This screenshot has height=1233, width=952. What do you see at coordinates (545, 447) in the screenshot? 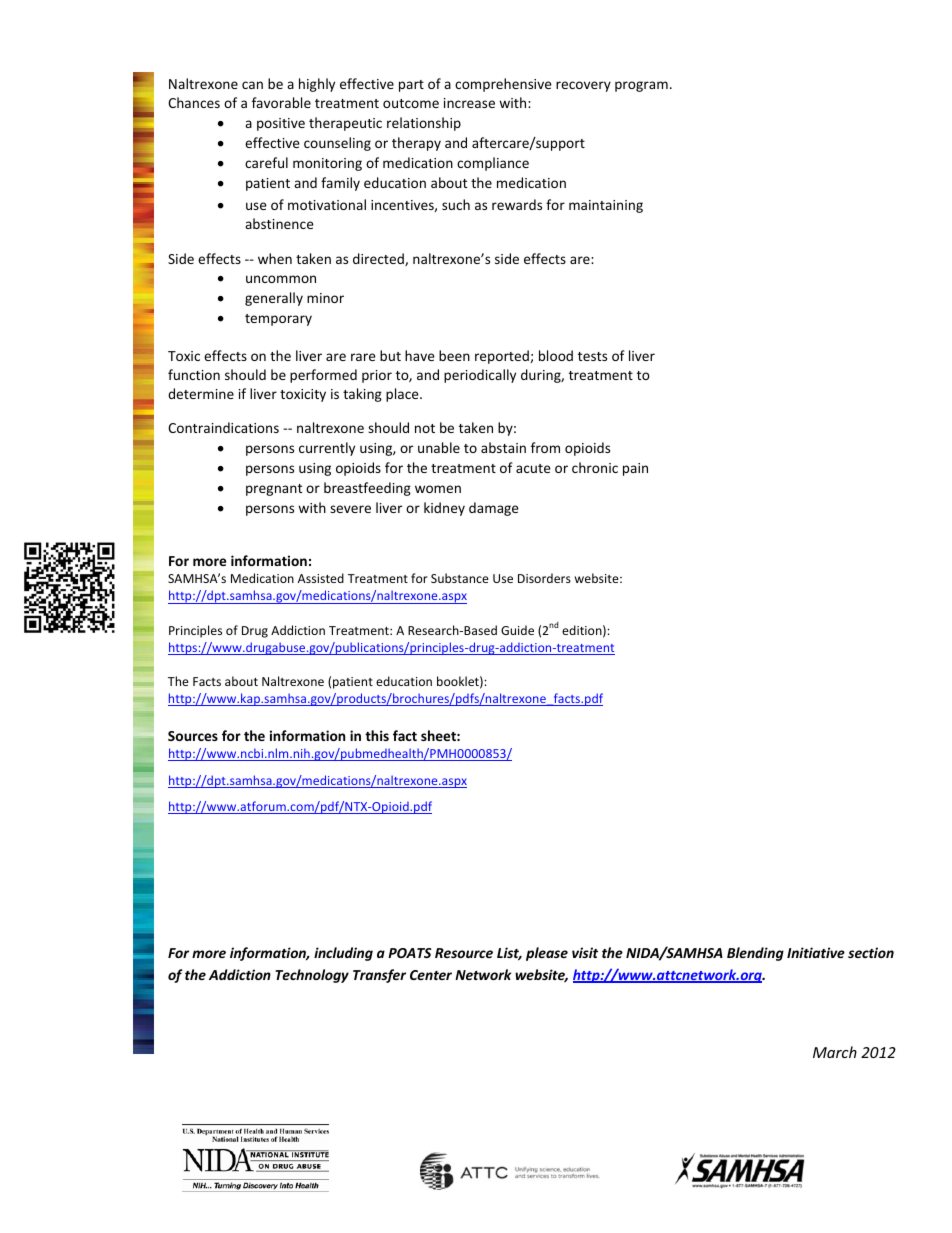
I see `from` at bounding box center [545, 447].
